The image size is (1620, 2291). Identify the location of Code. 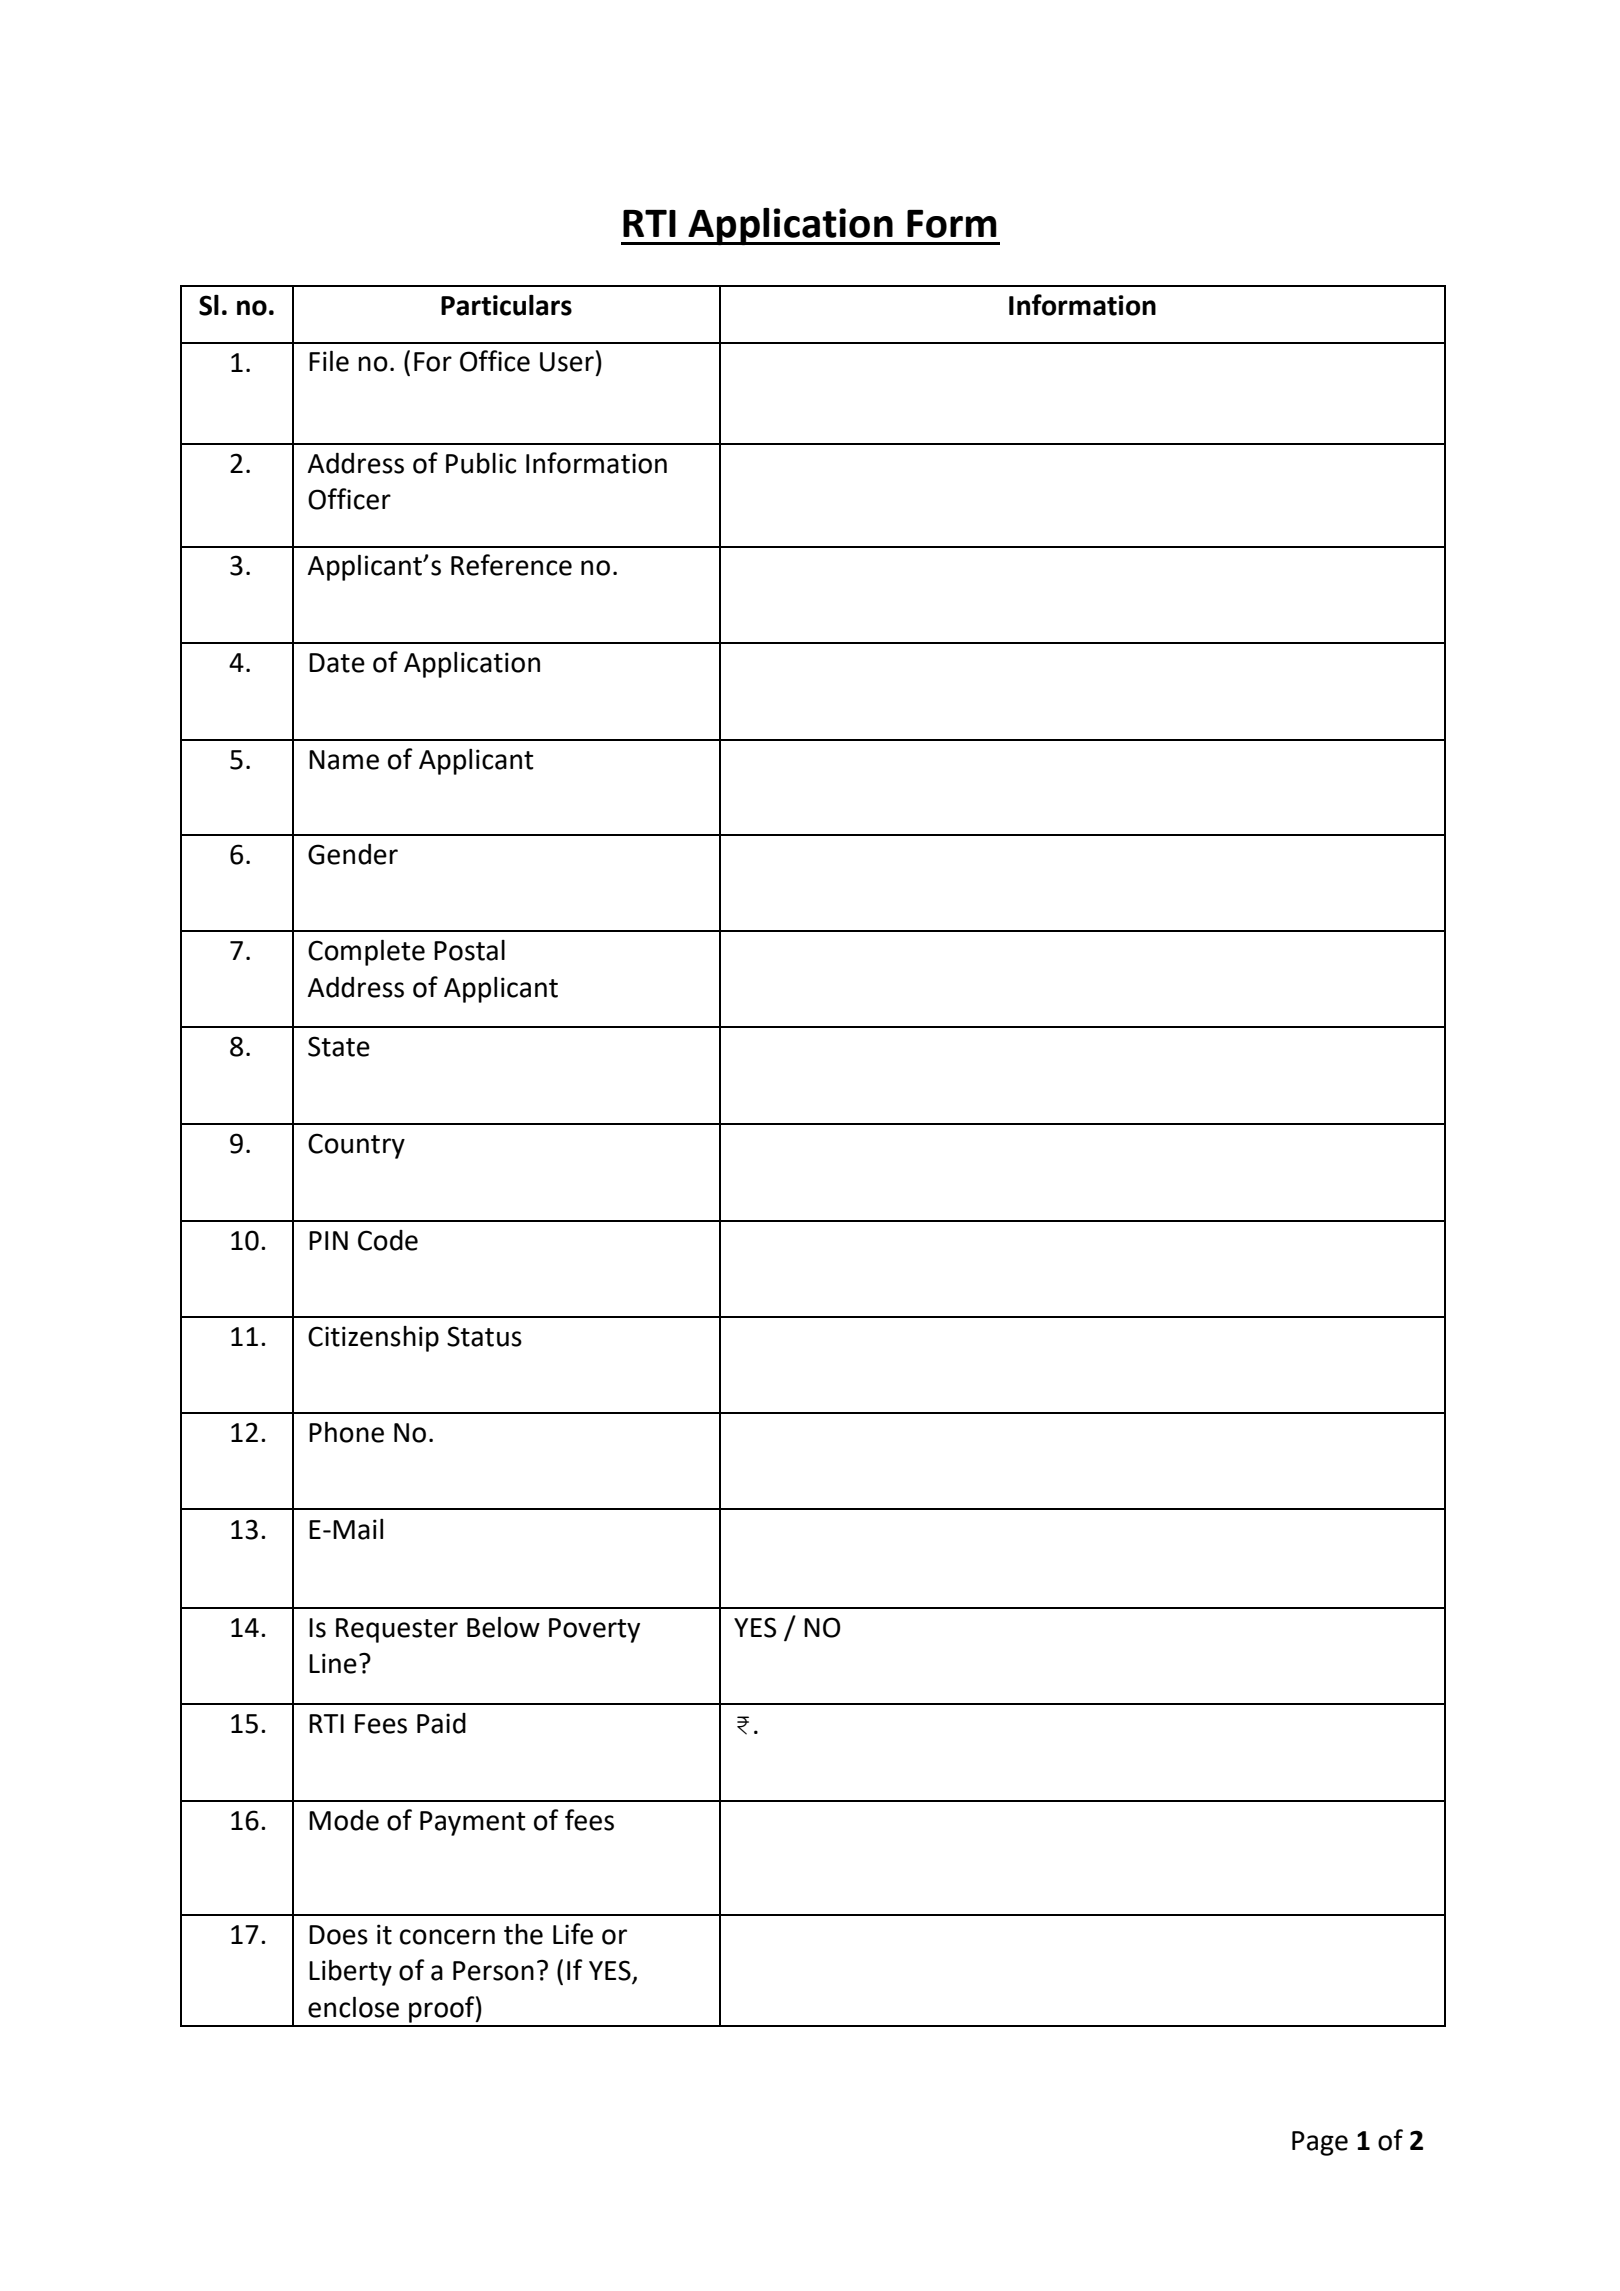
(388, 1240).
